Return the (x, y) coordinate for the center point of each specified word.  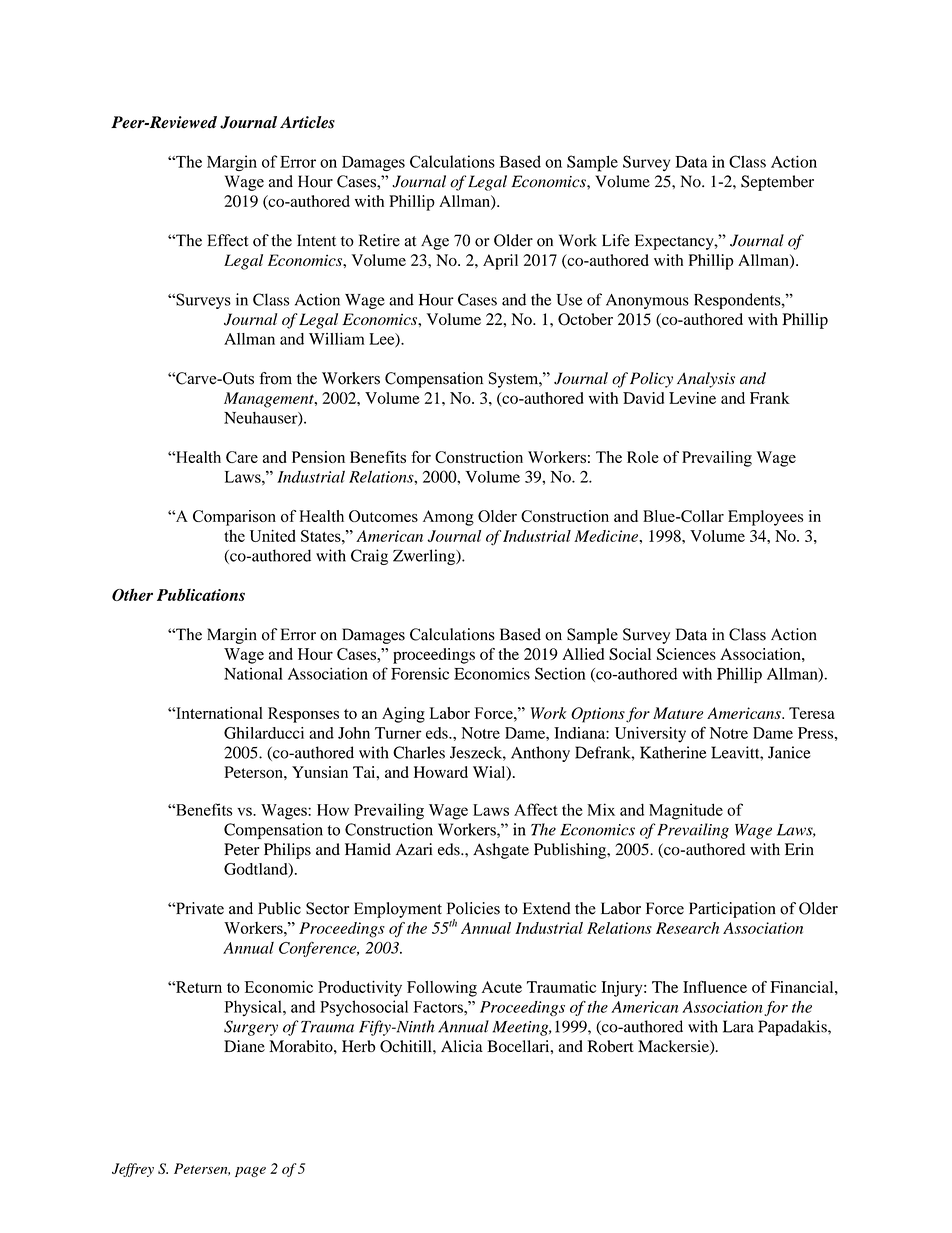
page (250, 1172)
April (500, 262)
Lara (738, 1026)
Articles (307, 122)
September (777, 183)
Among (448, 518)
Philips (287, 851)
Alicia (462, 1046)
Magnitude (686, 811)
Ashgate (501, 851)
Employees (765, 518)
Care (242, 457)
